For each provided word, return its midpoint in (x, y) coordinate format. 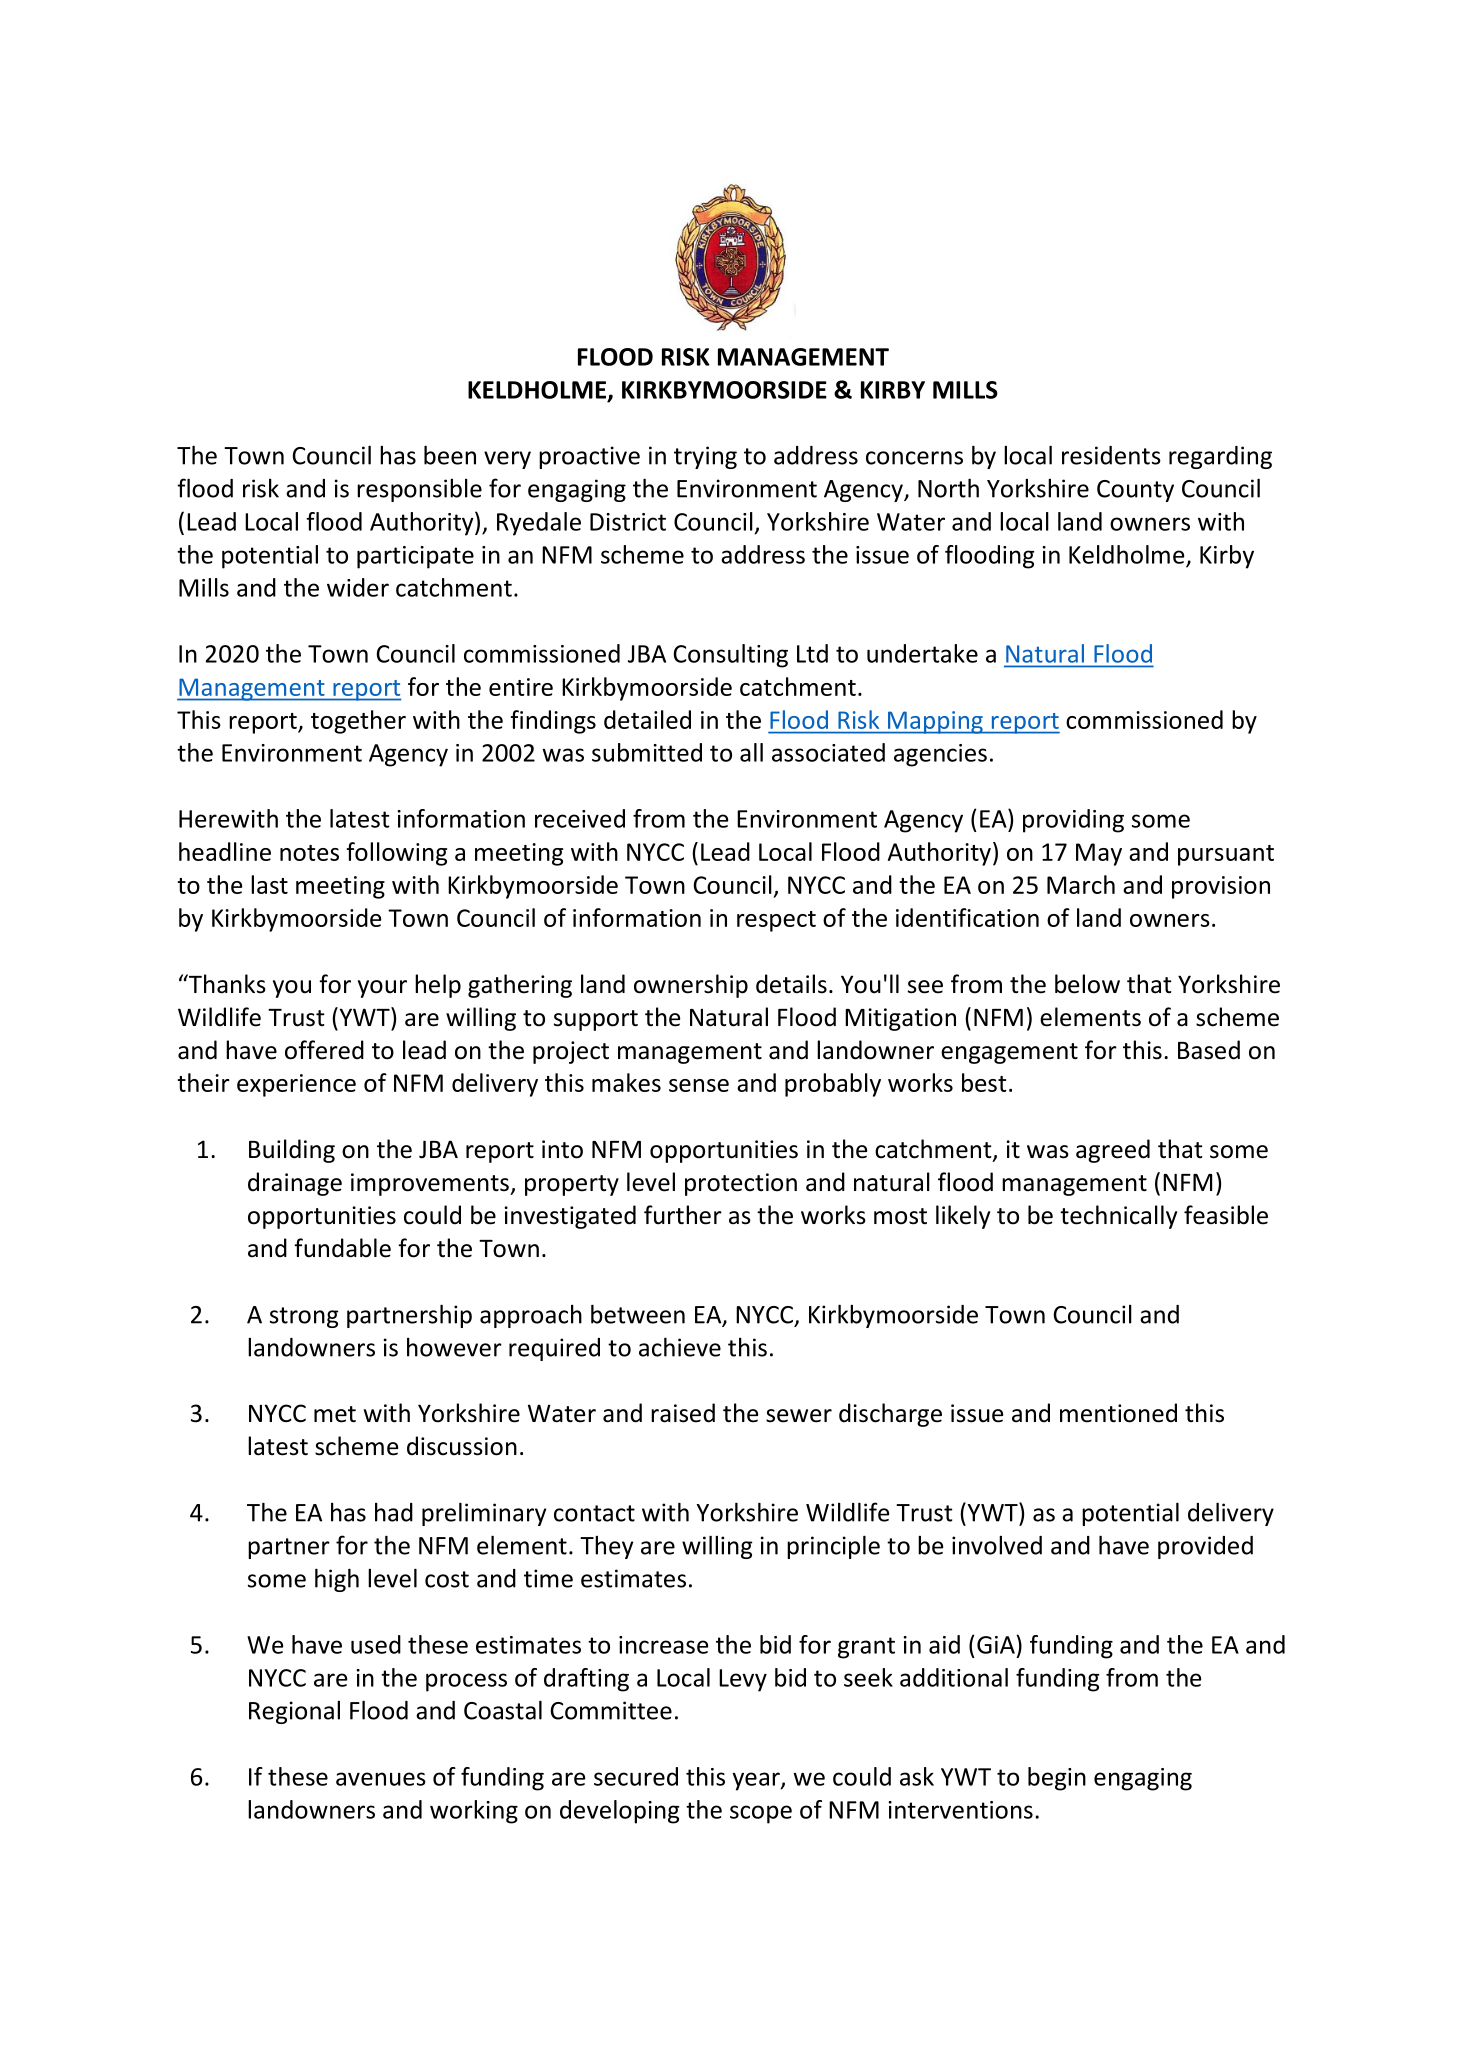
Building (292, 1151)
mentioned (1118, 1413)
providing (1073, 821)
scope (761, 1814)
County (1135, 491)
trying (705, 457)
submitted (647, 752)
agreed (1113, 1151)
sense (699, 1085)
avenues (381, 1779)
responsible (419, 490)
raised (683, 1413)
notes (309, 853)
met (335, 1414)
